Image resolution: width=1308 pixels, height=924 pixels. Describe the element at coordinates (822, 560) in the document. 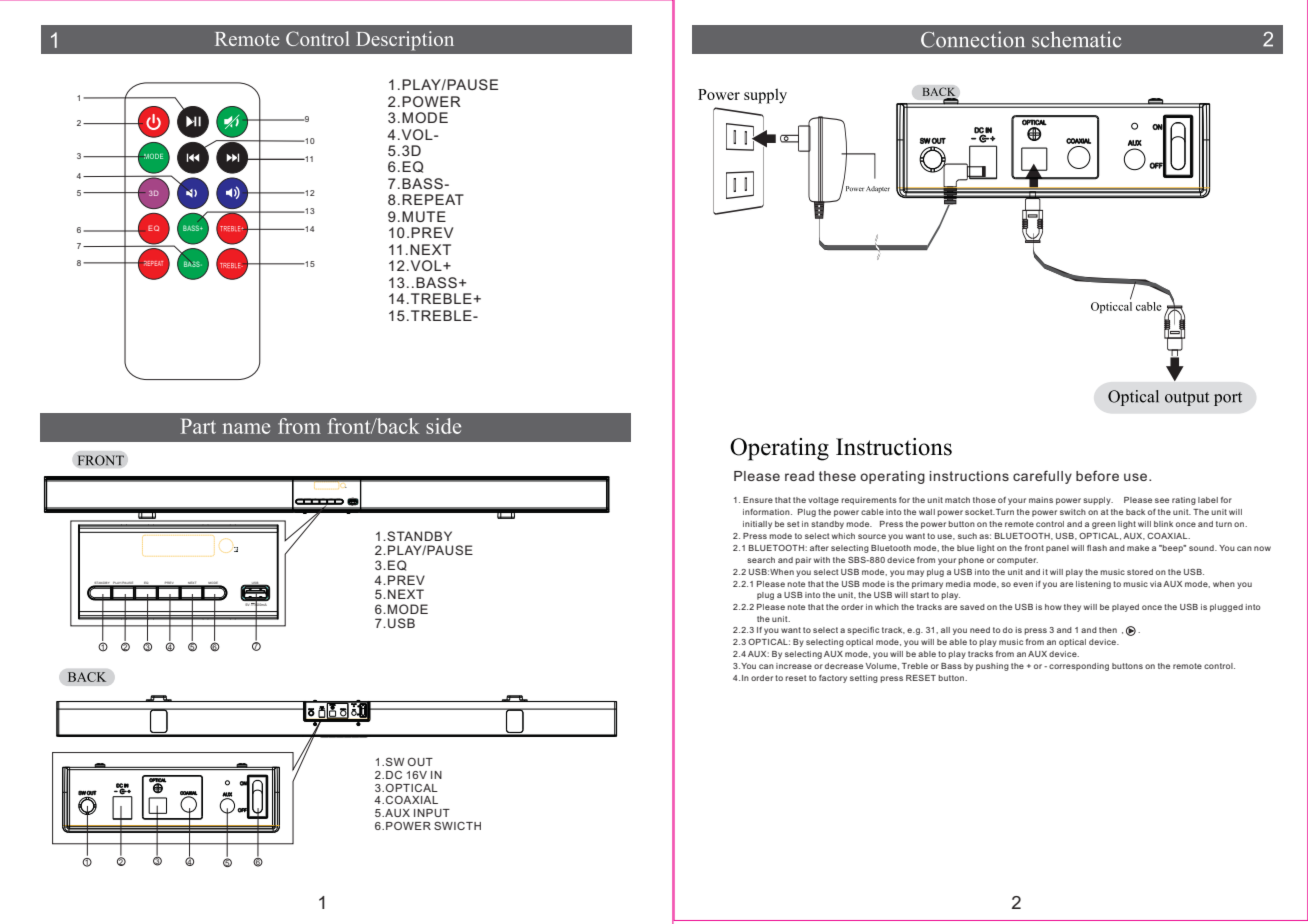

I see `with` at that location.
